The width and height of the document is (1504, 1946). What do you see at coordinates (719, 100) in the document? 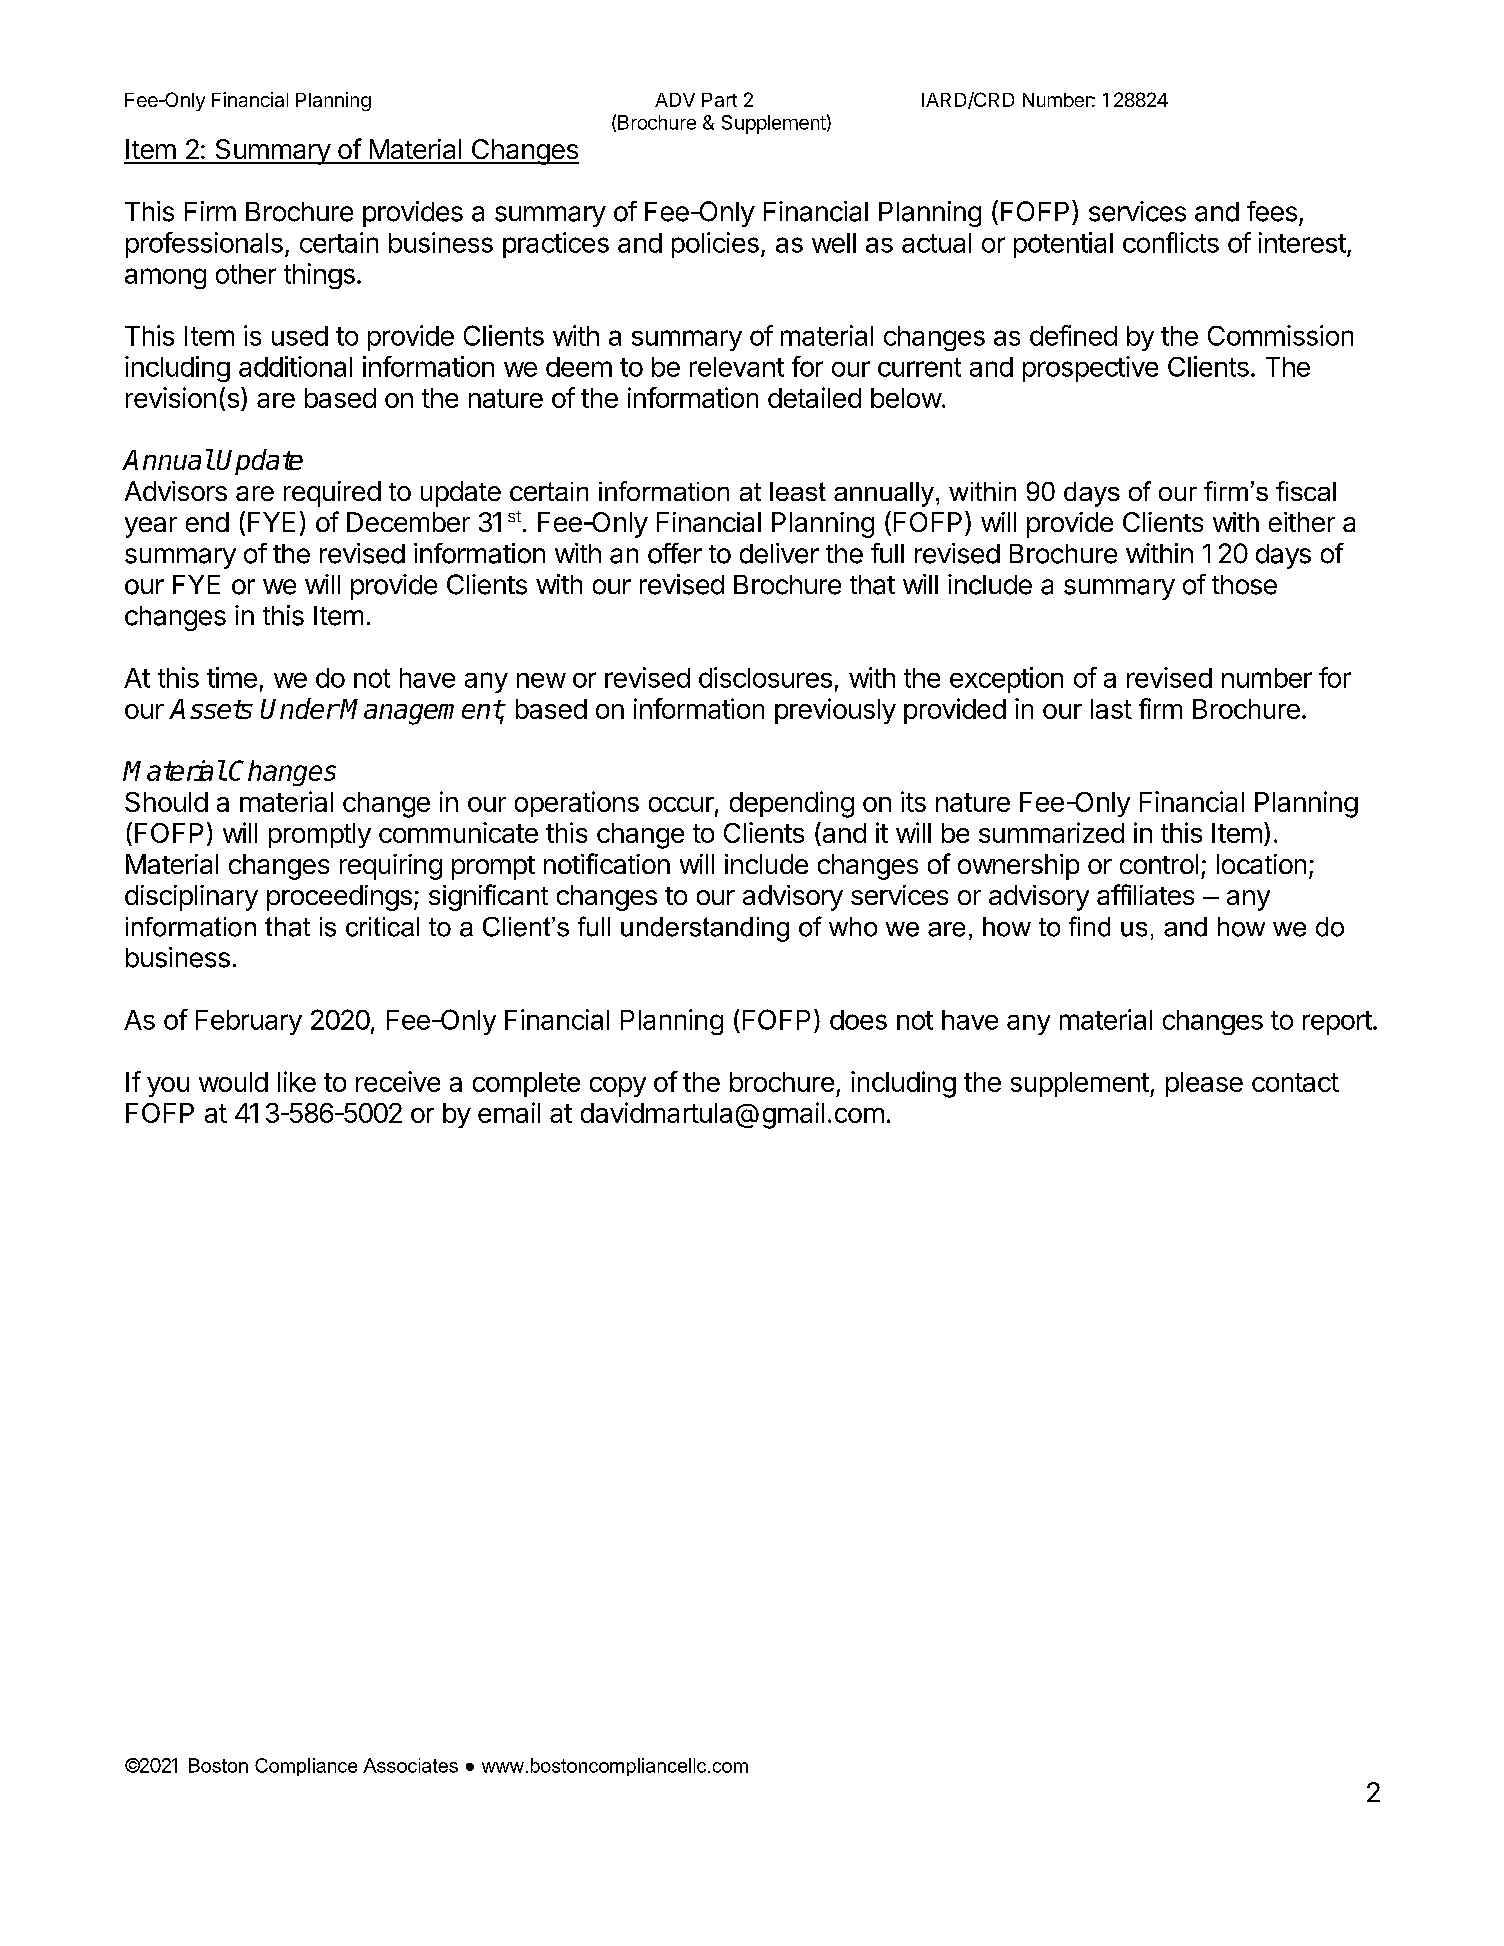
I see `Part` at bounding box center [719, 100].
